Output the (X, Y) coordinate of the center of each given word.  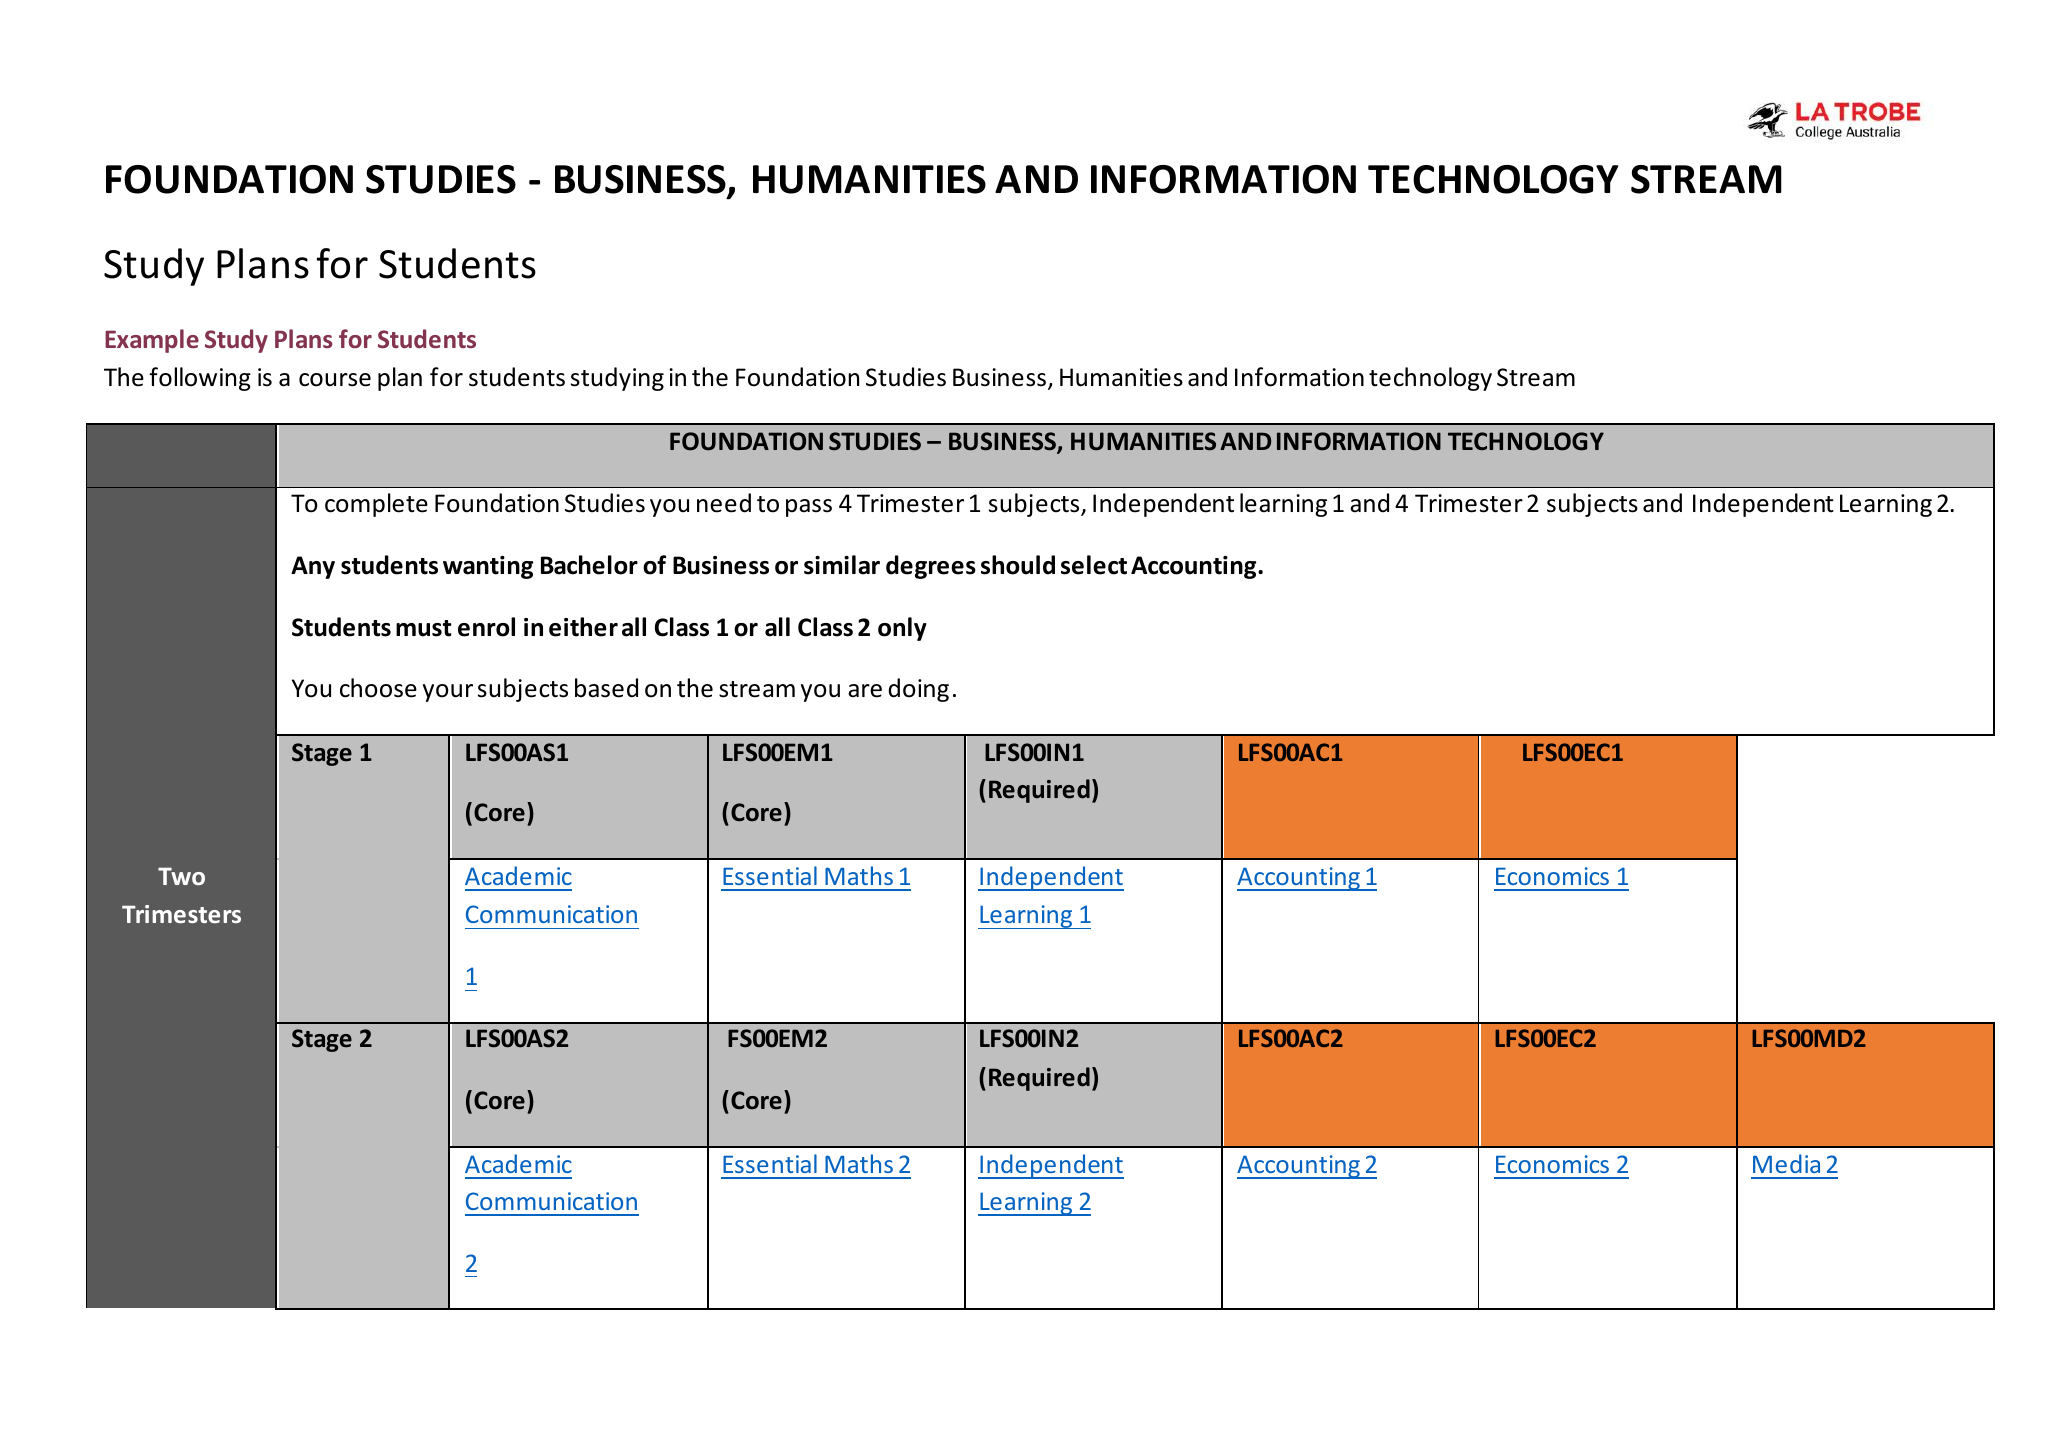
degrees (931, 567)
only (902, 629)
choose (378, 688)
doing (918, 690)
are (865, 691)
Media (1786, 1163)
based (606, 688)
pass (809, 508)
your (448, 693)
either (583, 627)
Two (181, 876)
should (1018, 565)
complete (376, 505)
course (335, 380)
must (424, 628)
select (1094, 565)
